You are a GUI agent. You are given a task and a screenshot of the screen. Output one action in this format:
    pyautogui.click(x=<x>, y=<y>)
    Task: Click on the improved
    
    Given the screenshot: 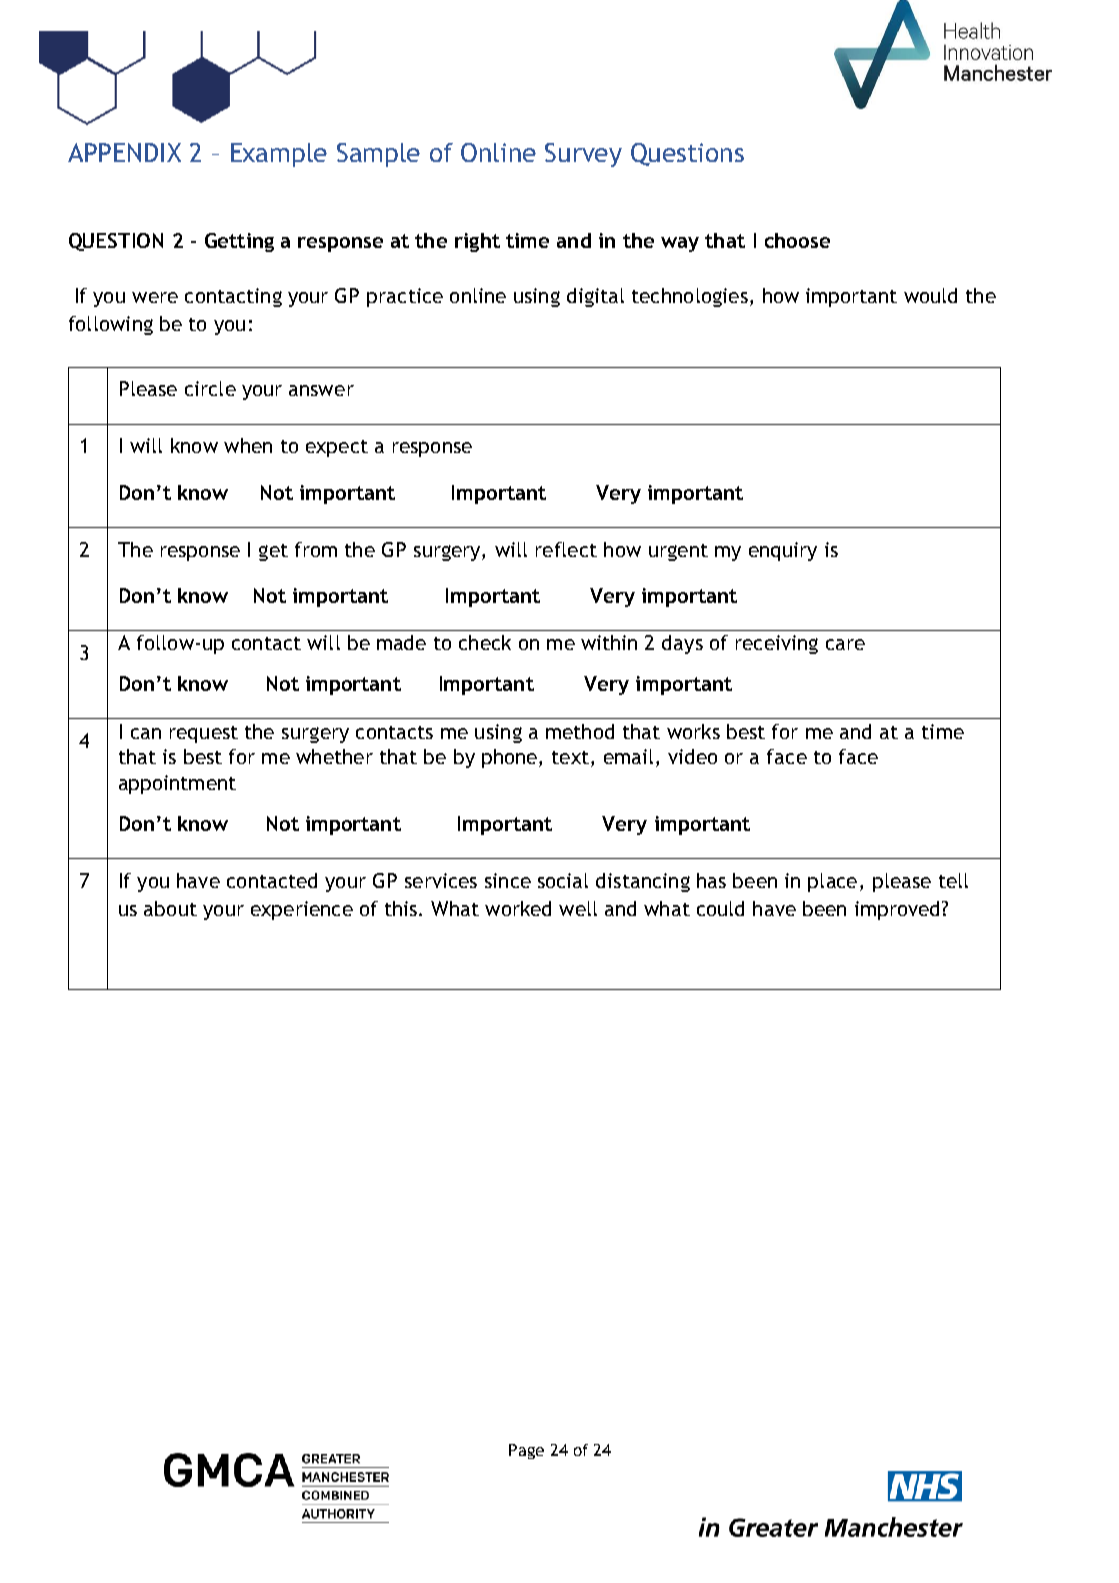 What is the action you would take?
    pyautogui.click(x=897, y=910)
